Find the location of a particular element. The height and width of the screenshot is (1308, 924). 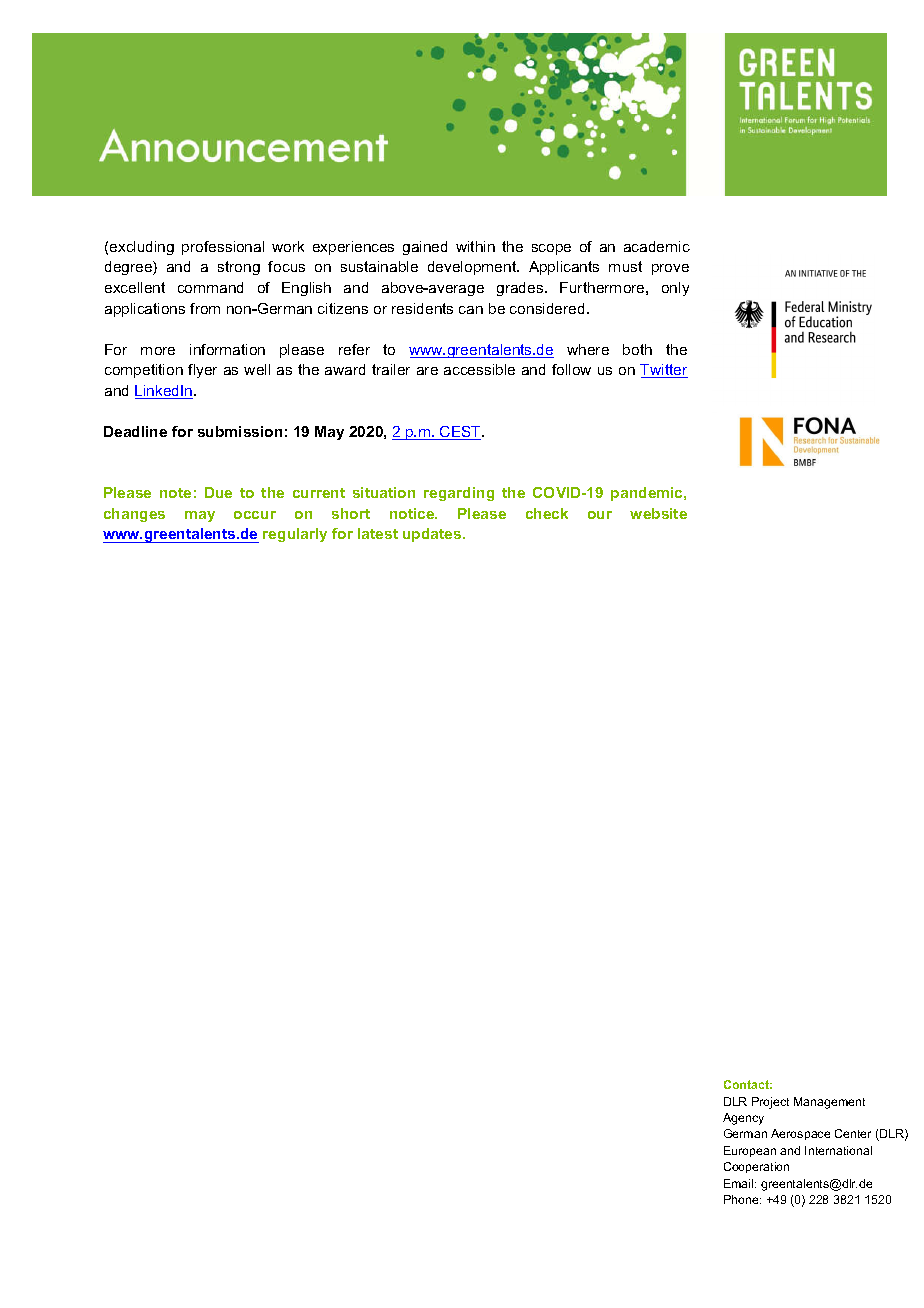

latest is located at coordinates (378, 533).
